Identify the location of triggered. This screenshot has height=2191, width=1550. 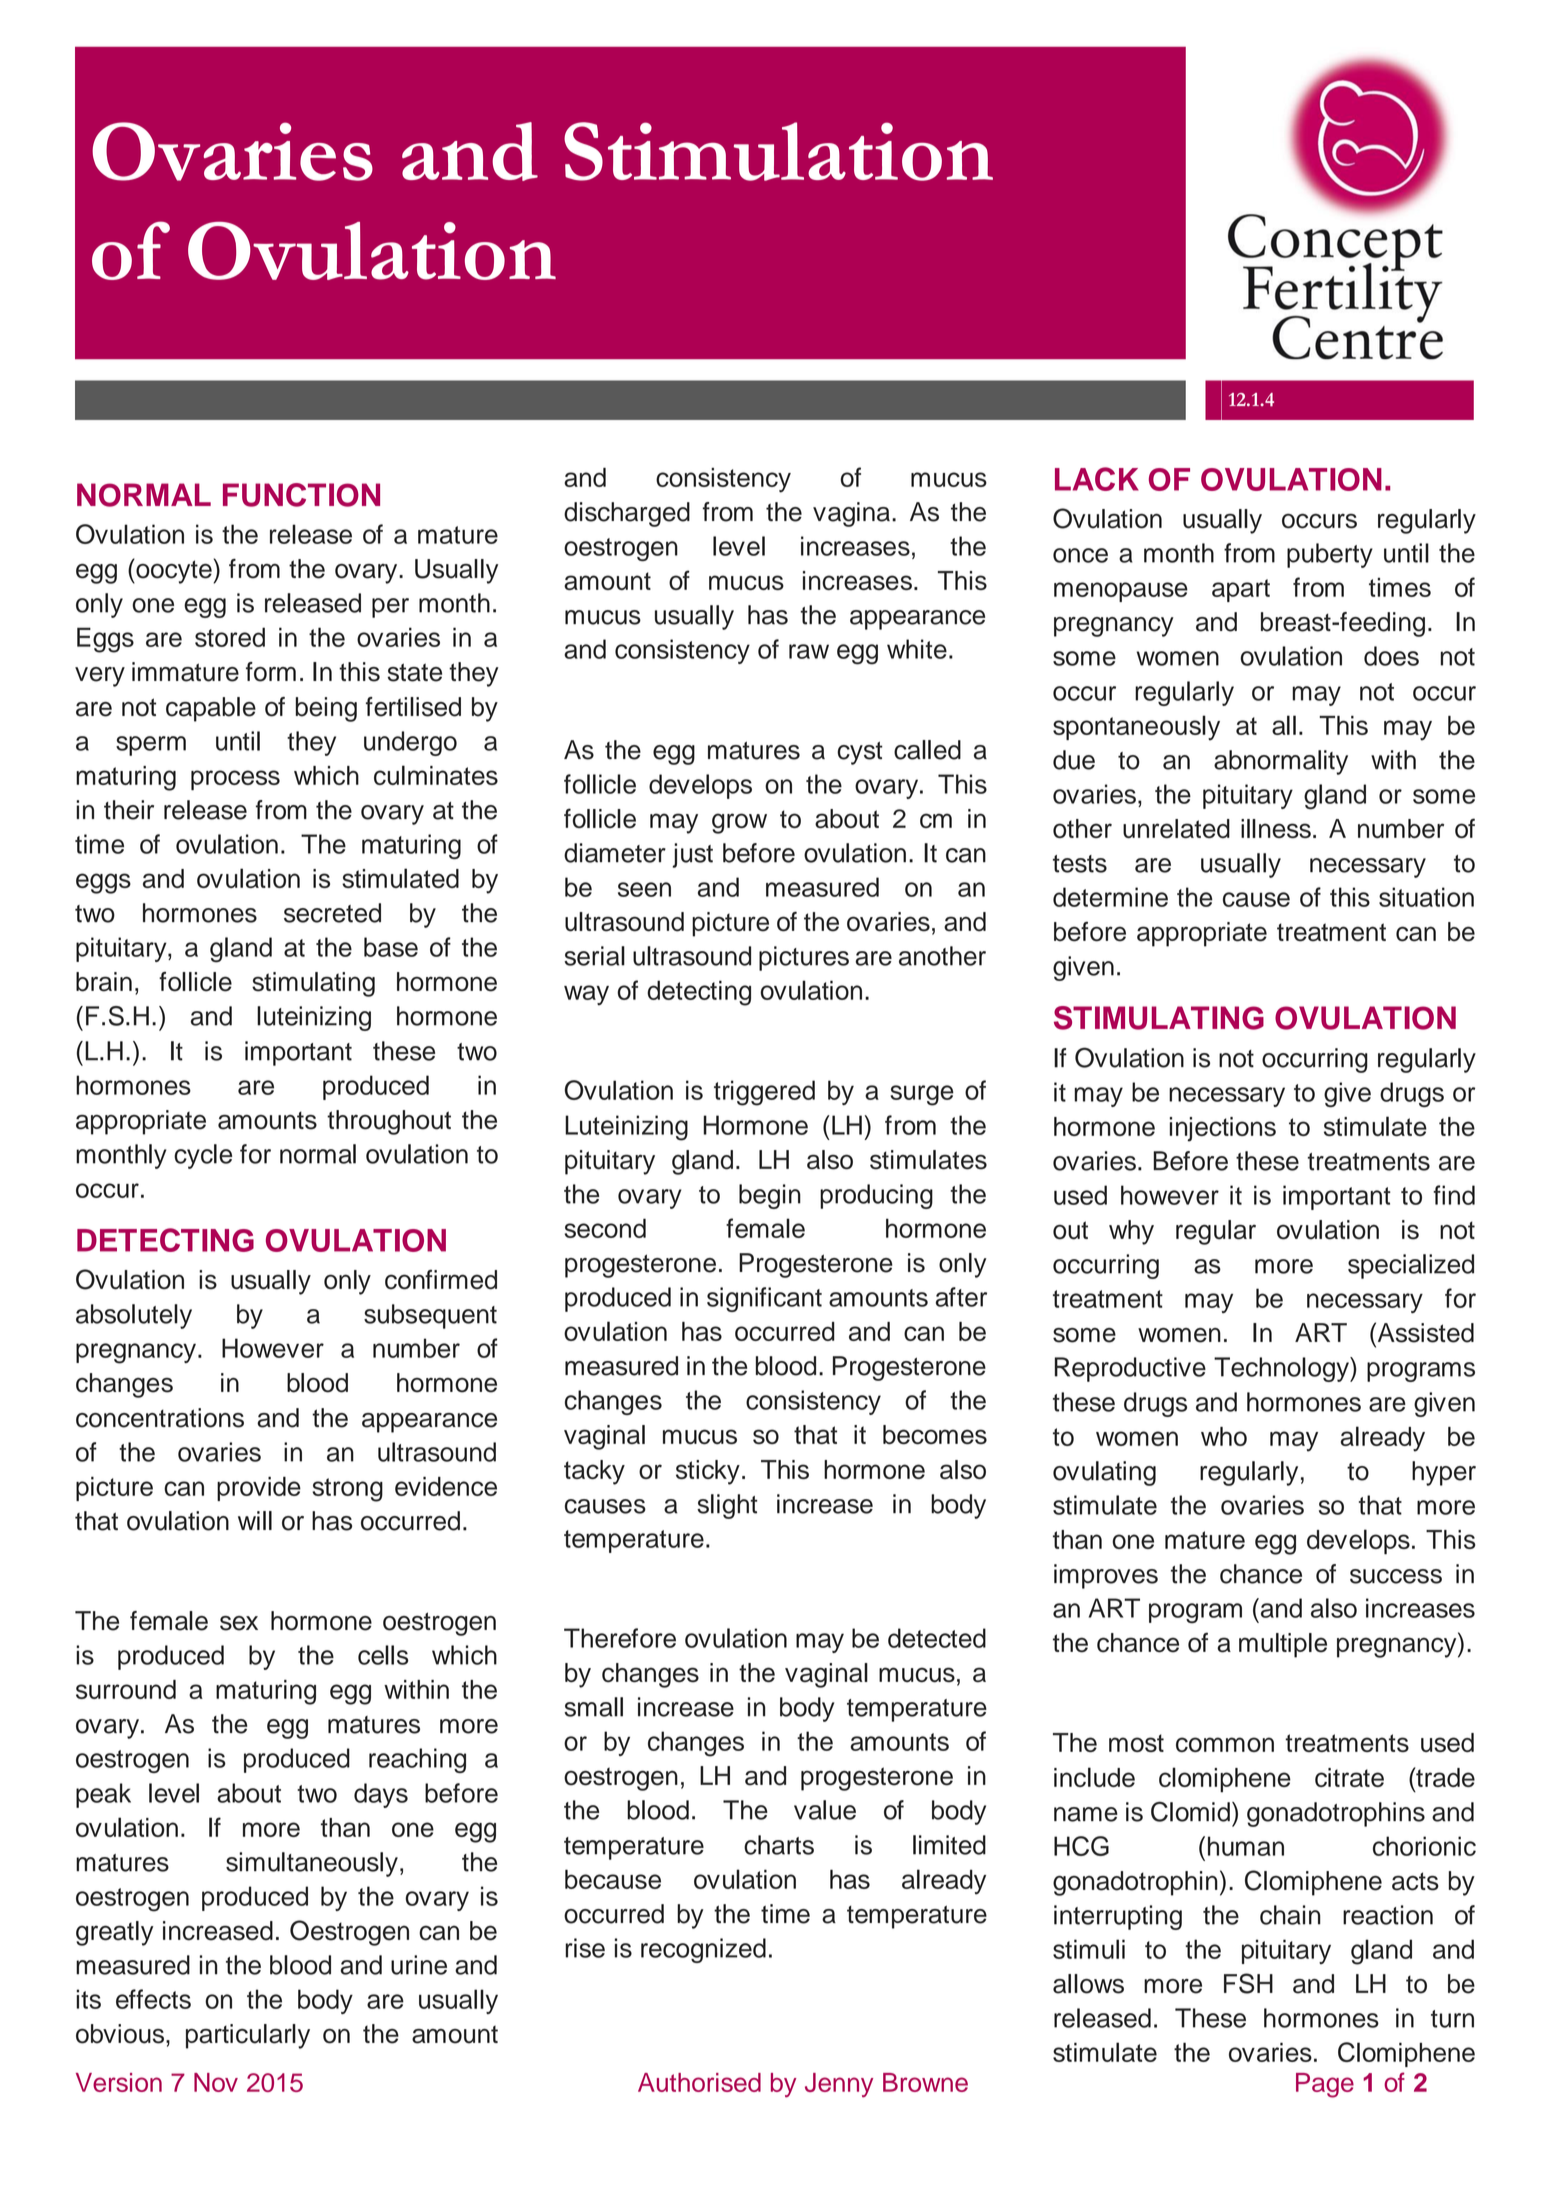
(764, 1093).
